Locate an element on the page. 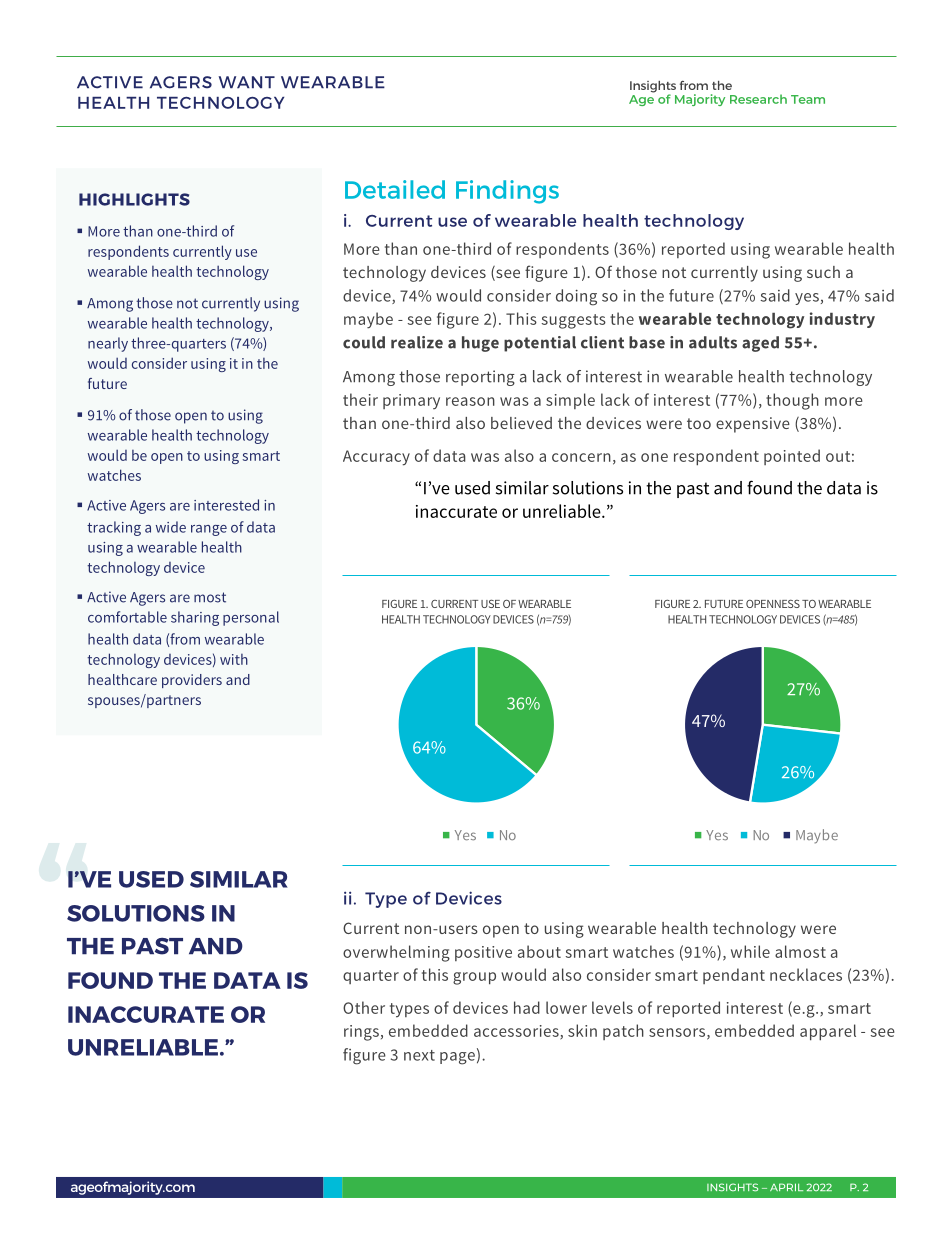 The image size is (952, 1233). Findings is located at coordinates (507, 192).
